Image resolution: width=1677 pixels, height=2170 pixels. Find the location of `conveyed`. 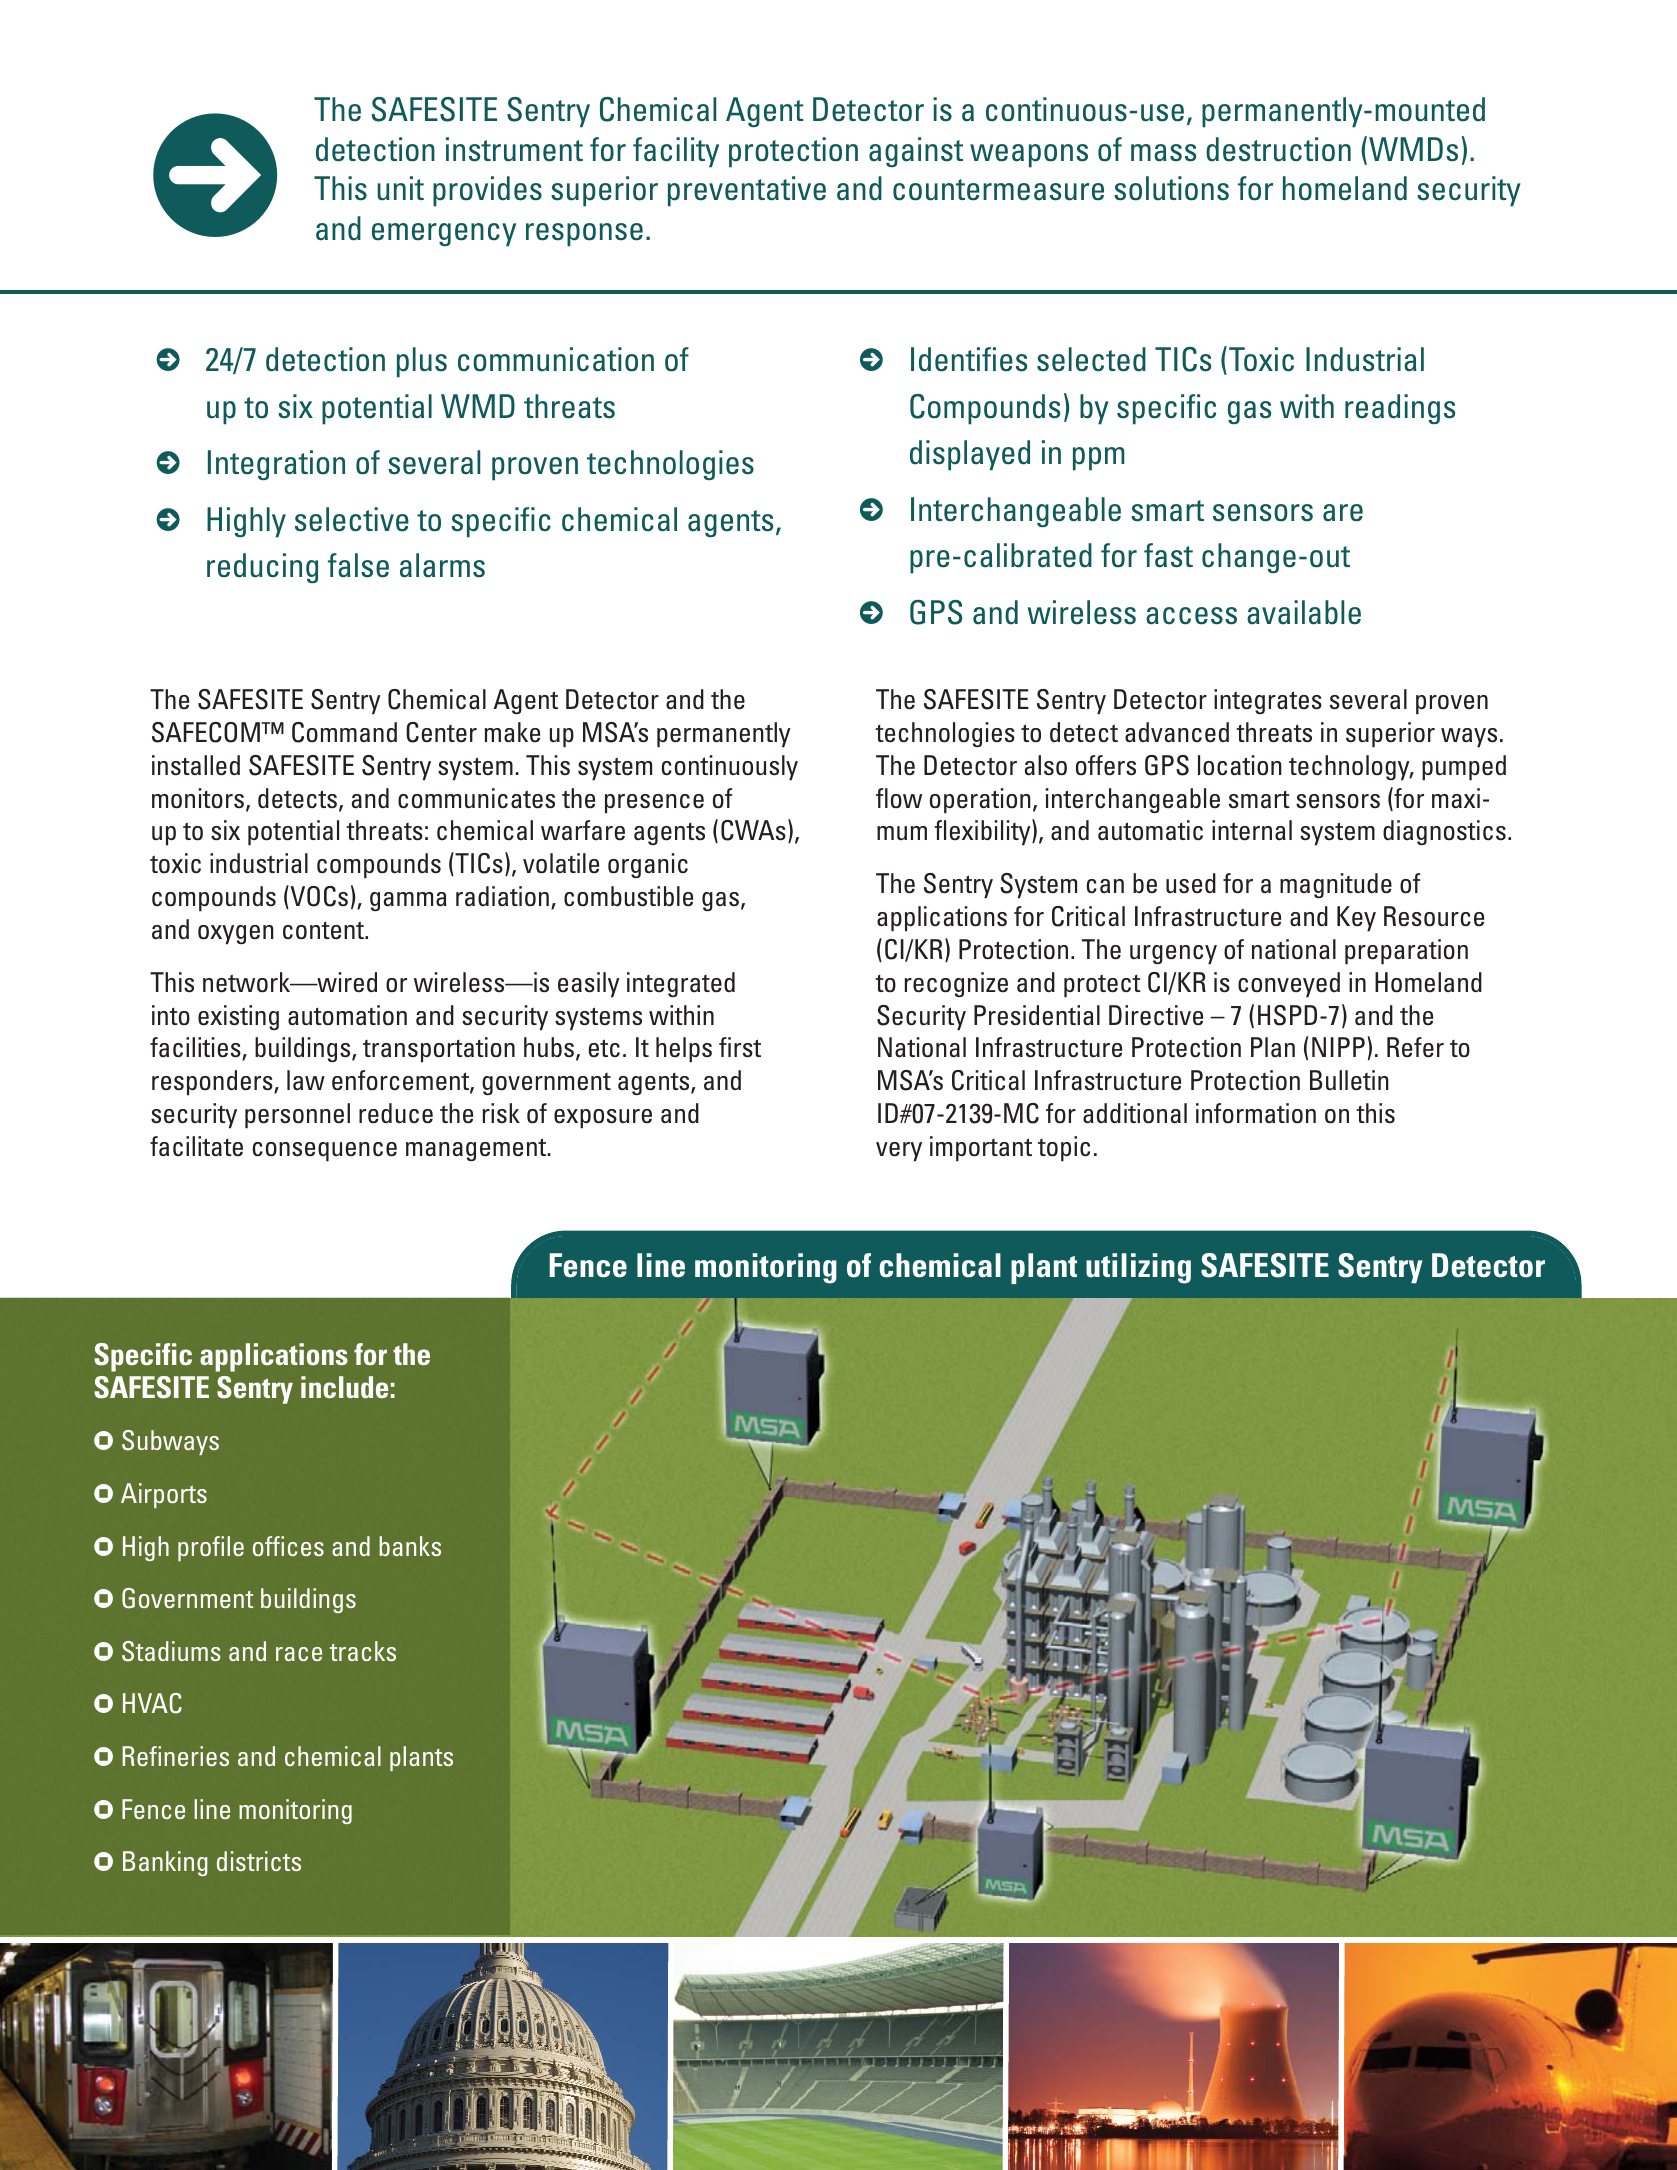

conveyed is located at coordinates (1289, 985).
